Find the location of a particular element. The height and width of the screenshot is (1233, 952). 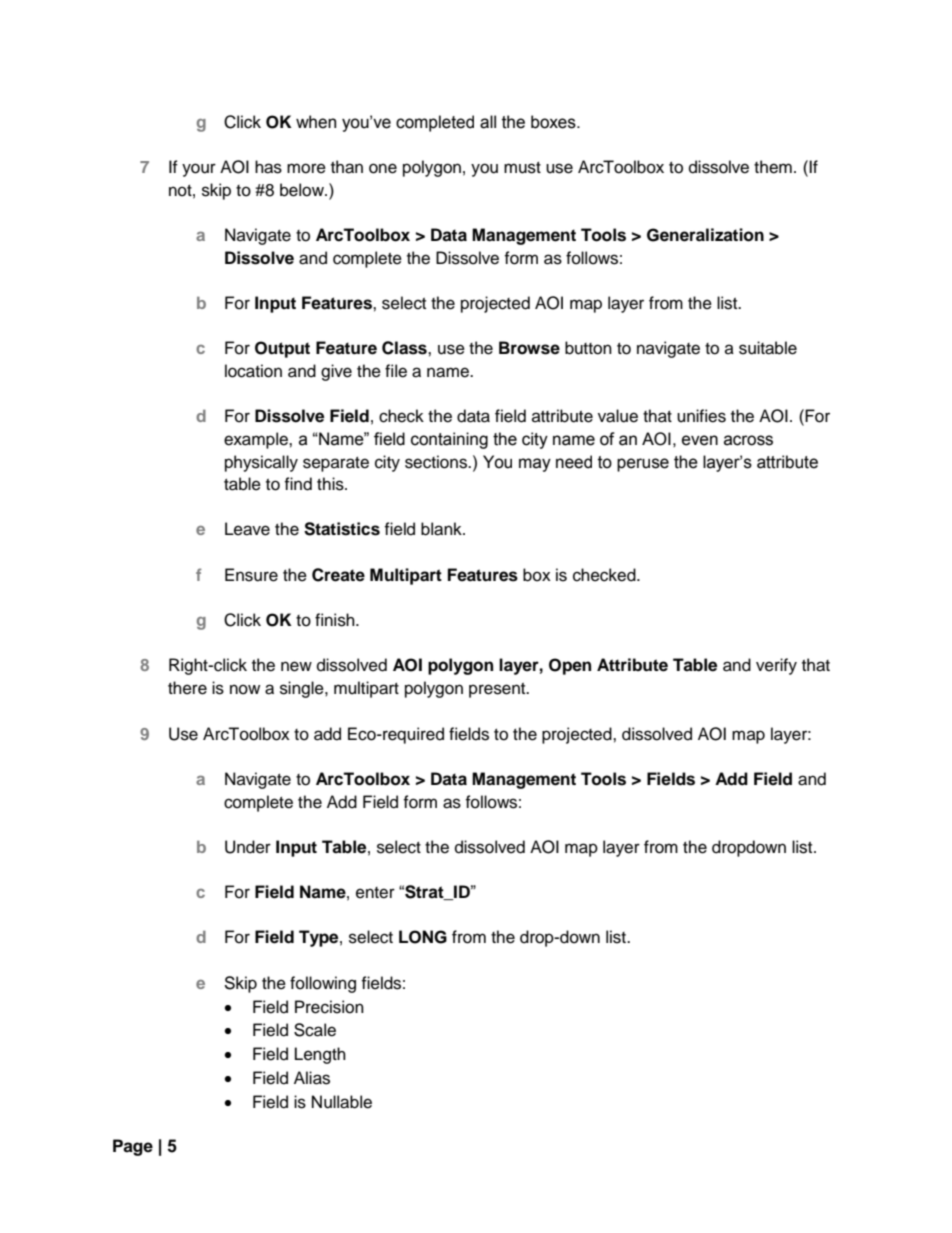

Class is located at coordinates (405, 348).
